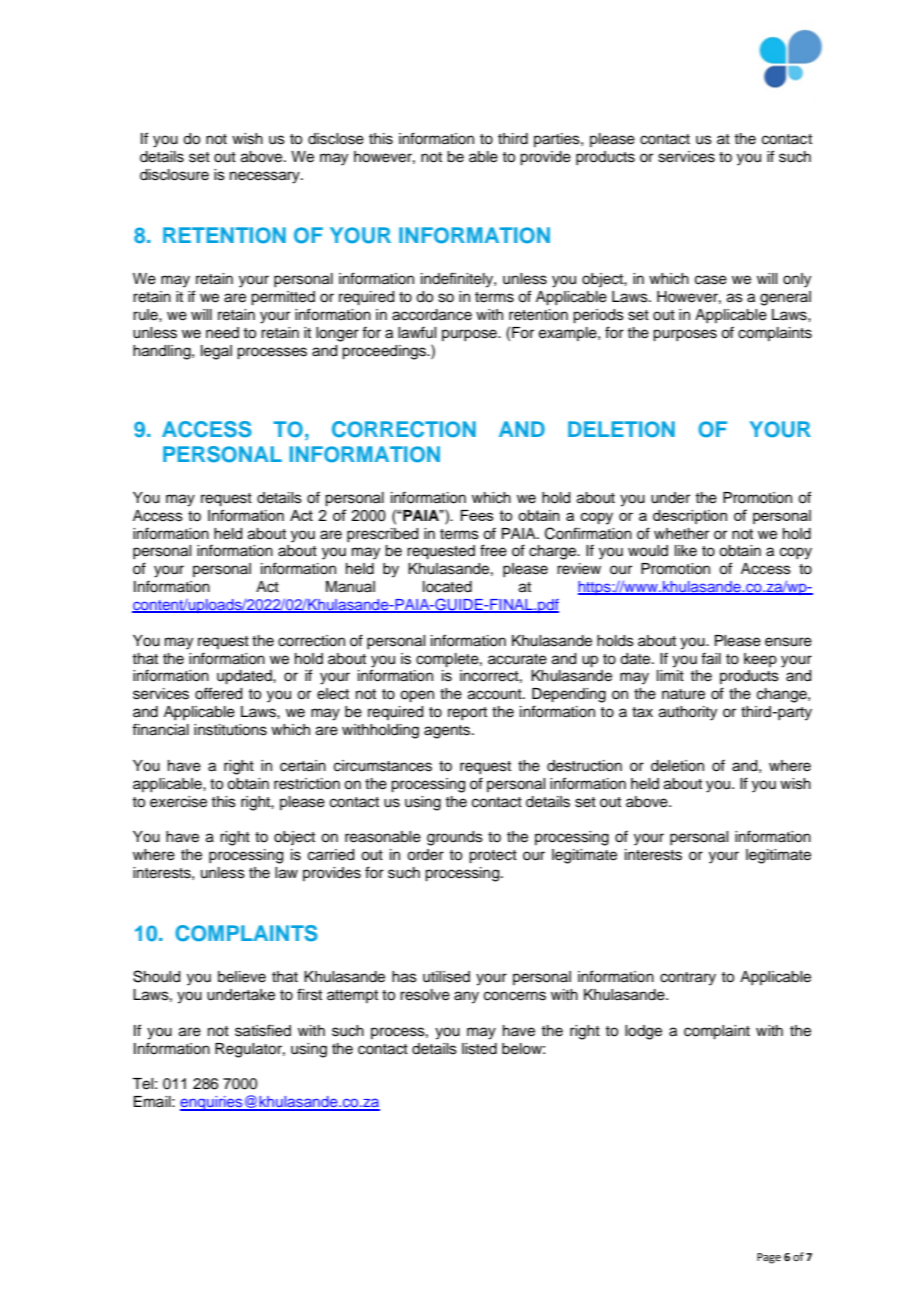  What do you see at coordinates (350, 587) in the screenshot?
I see `Manual` at bounding box center [350, 587].
